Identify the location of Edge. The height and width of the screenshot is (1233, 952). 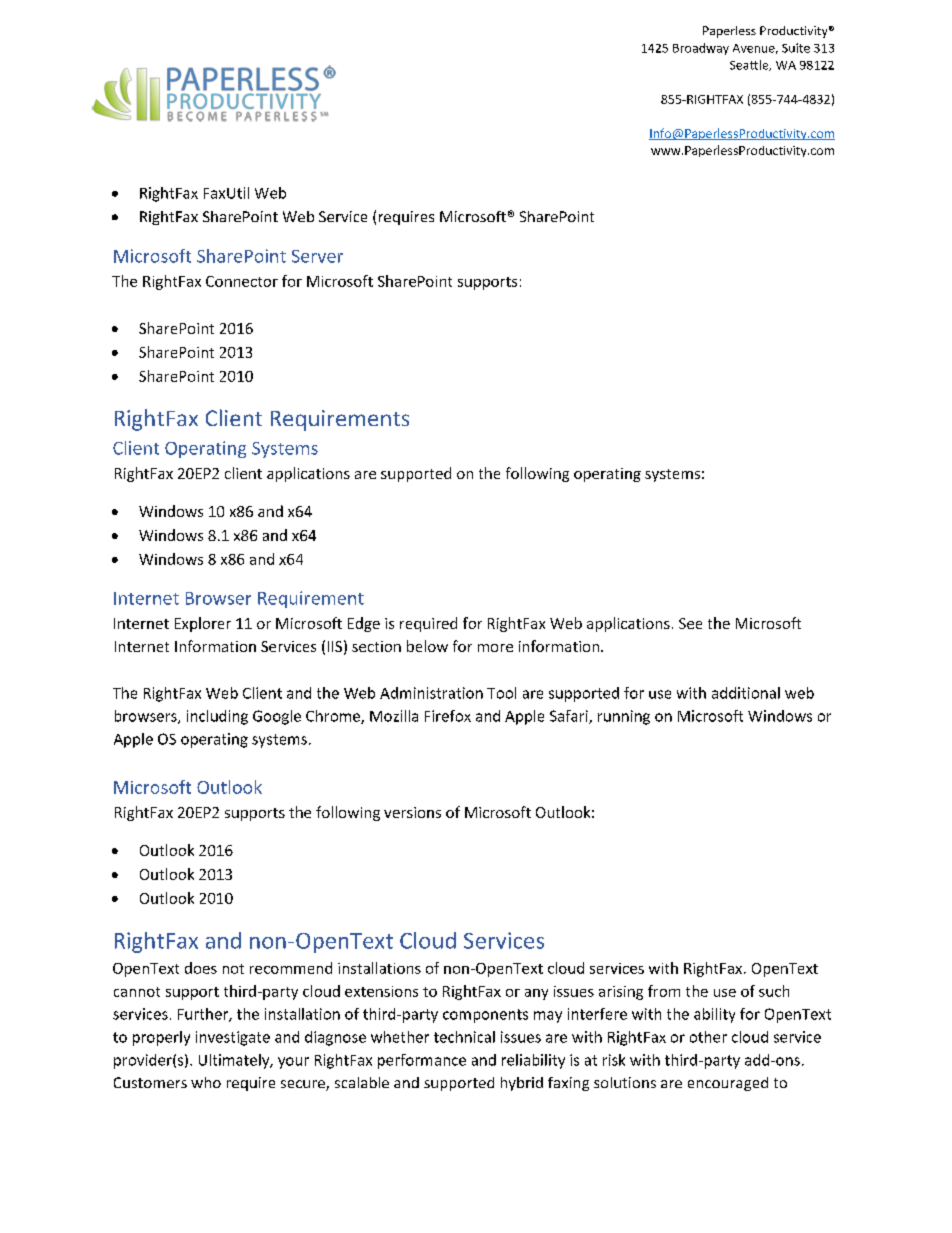
(364, 624).
